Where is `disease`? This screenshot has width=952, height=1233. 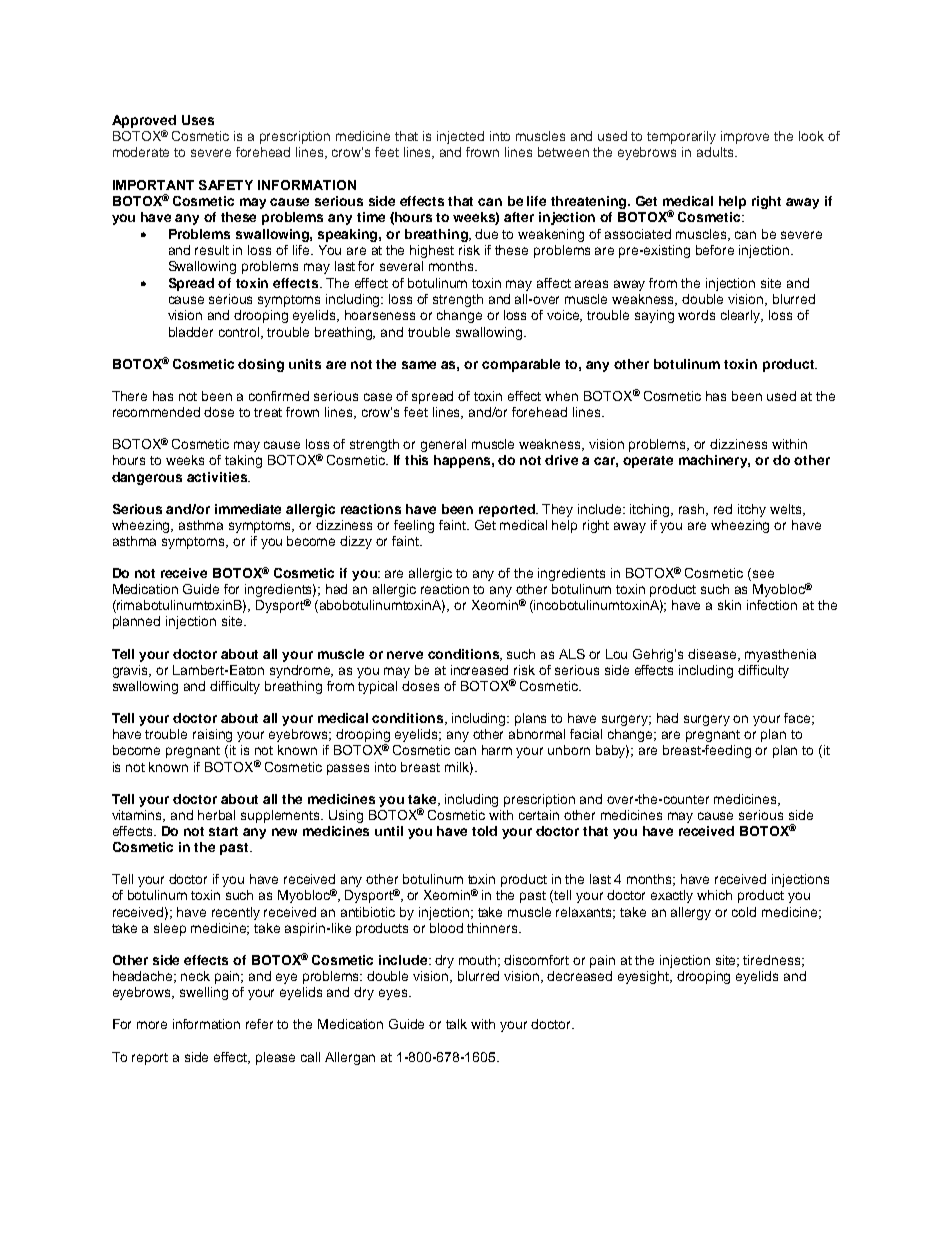
disease is located at coordinates (714, 655).
